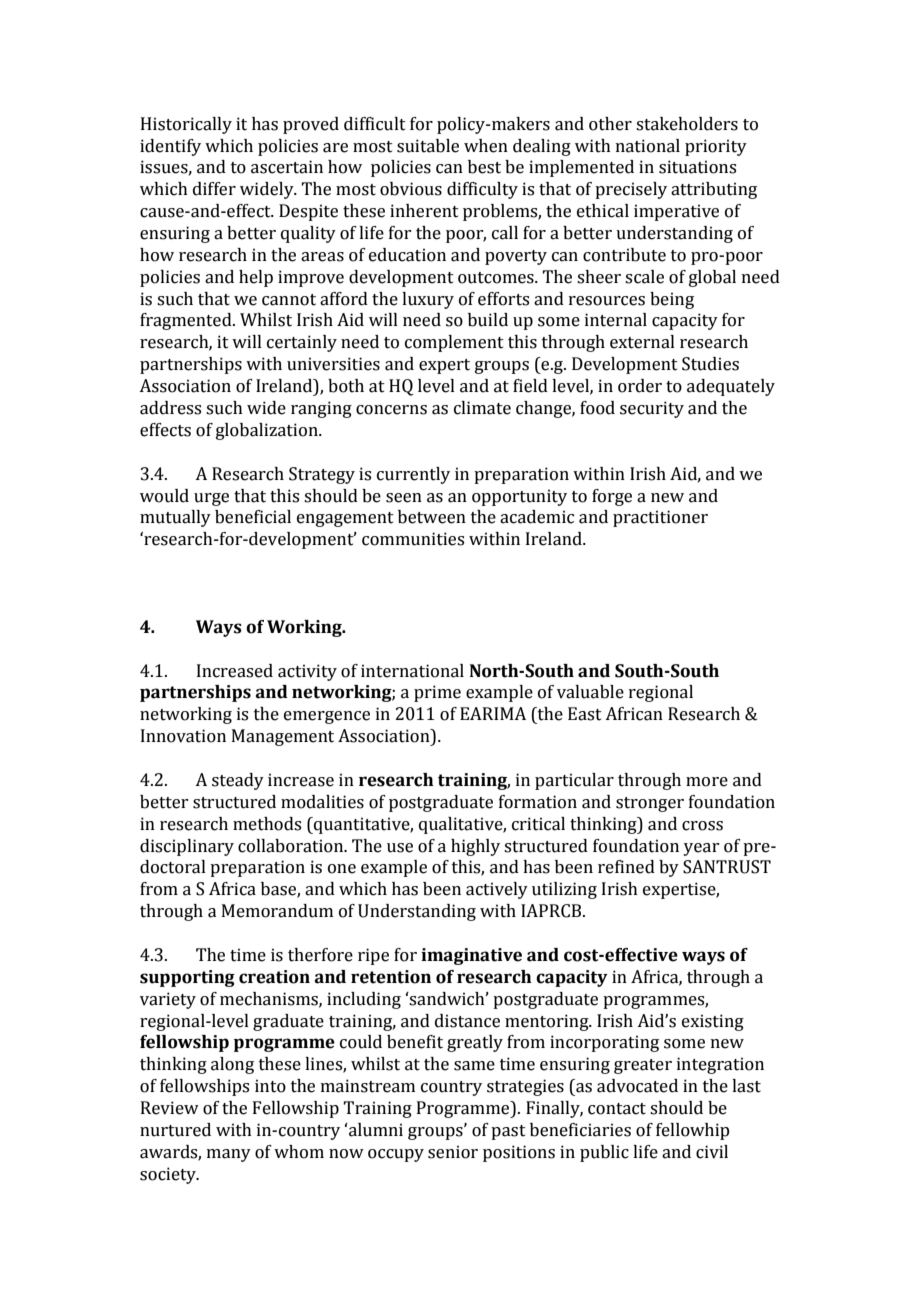 The width and height of the page is (924, 1309). What do you see at coordinates (453, 1152) in the page?
I see `senior` at bounding box center [453, 1152].
